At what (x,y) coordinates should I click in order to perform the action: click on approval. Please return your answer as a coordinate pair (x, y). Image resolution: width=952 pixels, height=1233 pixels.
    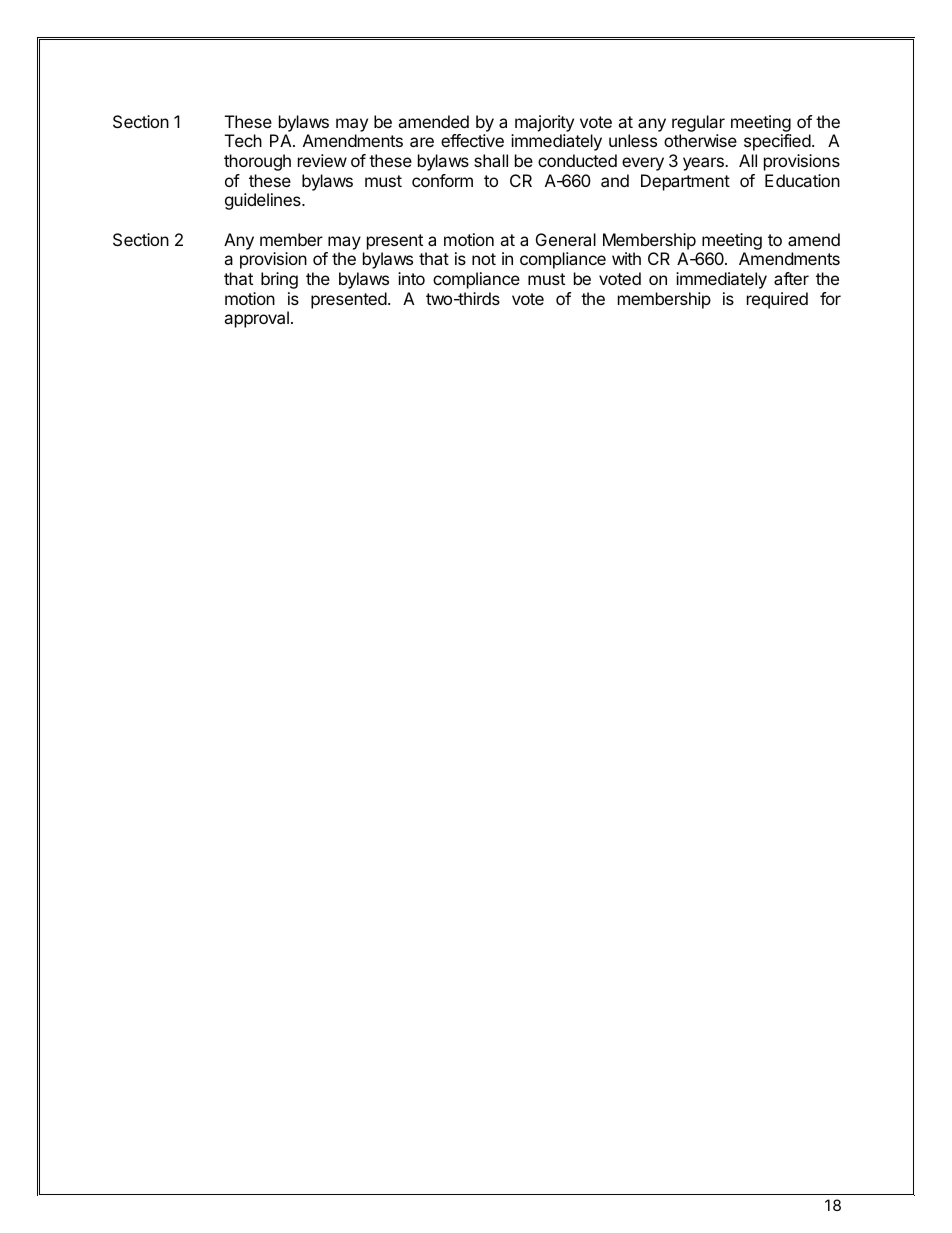
    Looking at the image, I should click on (256, 319).
